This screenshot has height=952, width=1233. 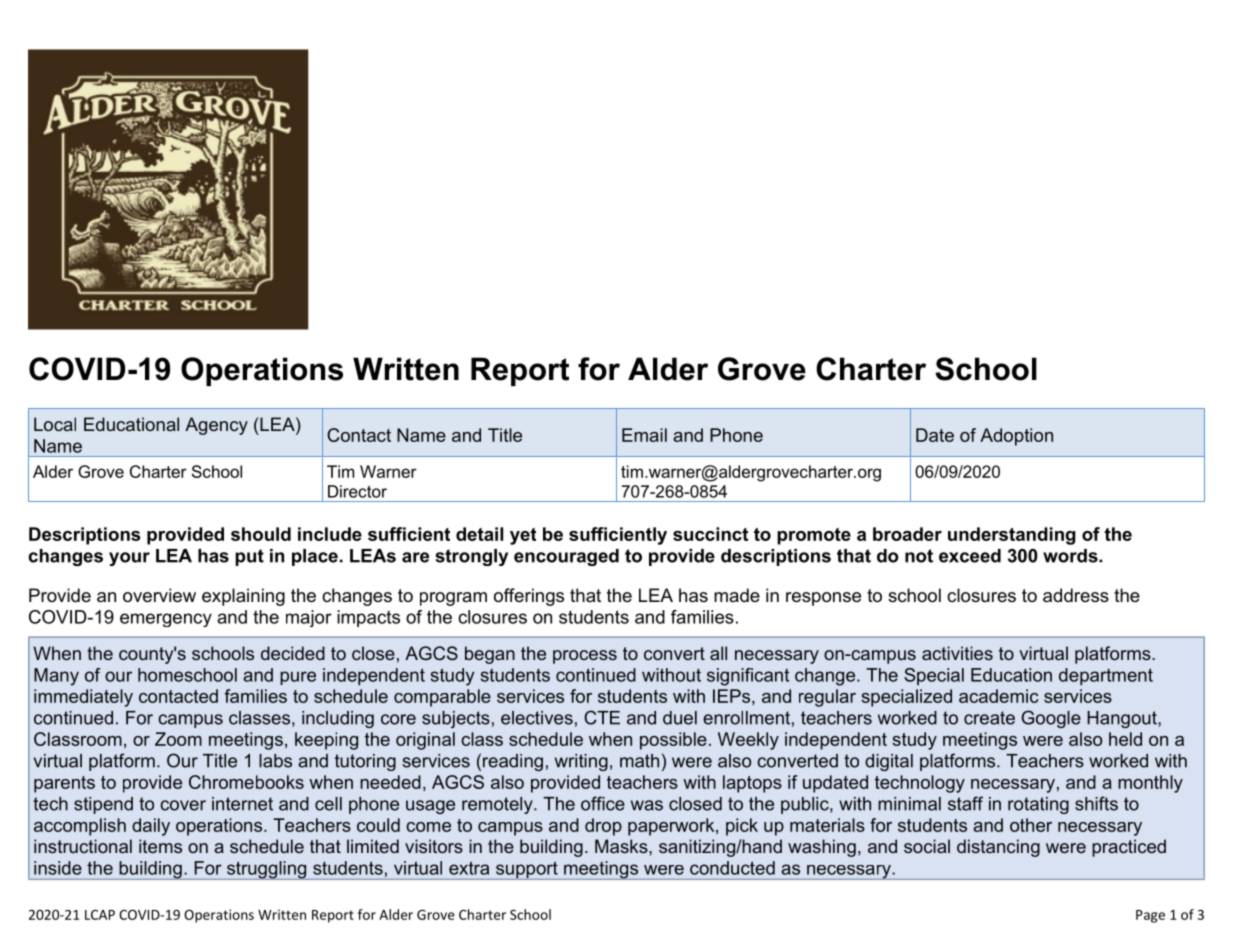 I want to click on made, so click(x=737, y=595).
